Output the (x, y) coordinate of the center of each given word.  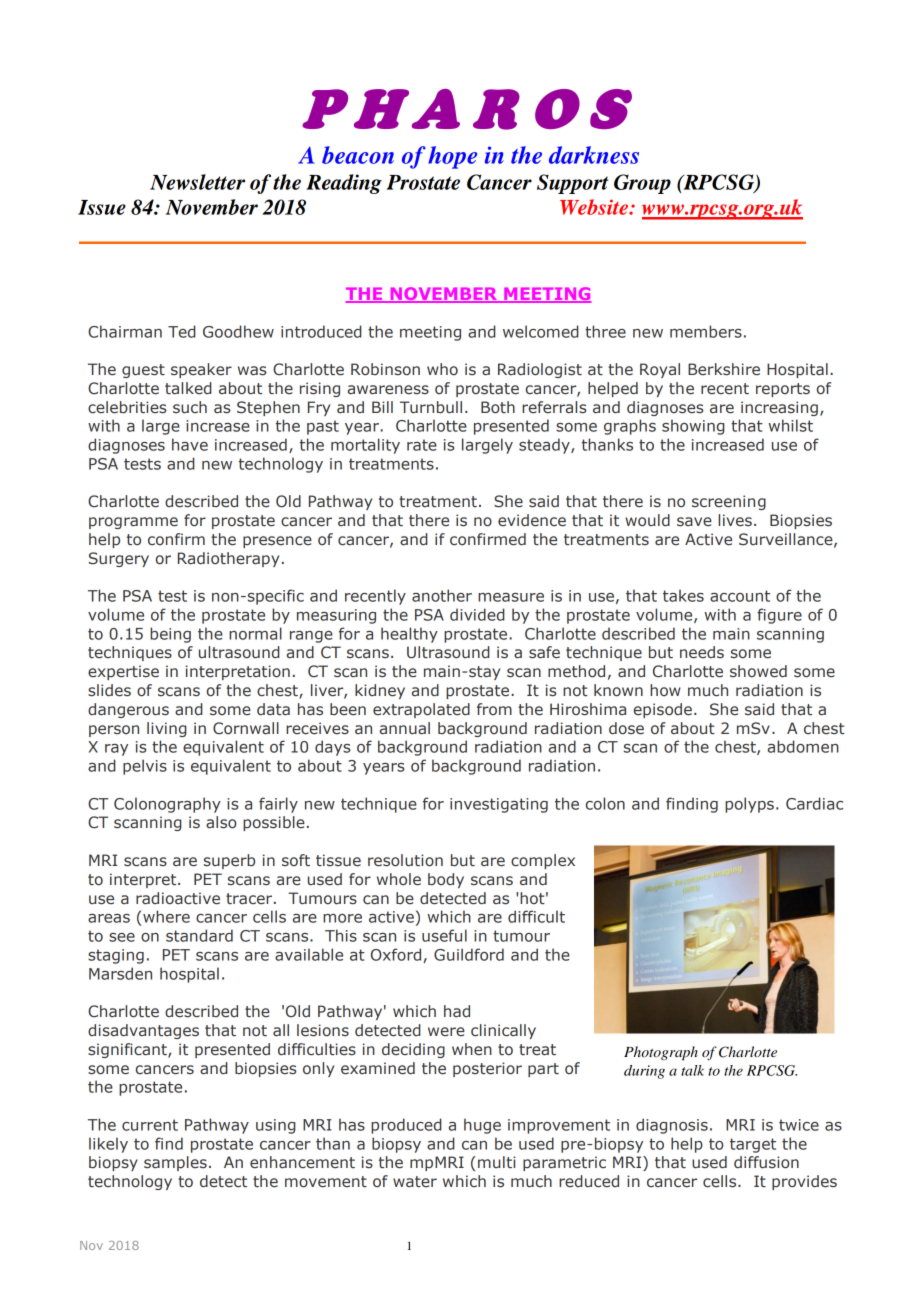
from (494, 709)
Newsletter (197, 182)
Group (642, 184)
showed (758, 671)
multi (497, 1162)
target (753, 1145)
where (166, 916)
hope (452, 157)
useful (444, 935)
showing (693, 427)
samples (175, 1163)
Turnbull (431, 407)
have (190, 444)
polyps (749, 805)
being (170, 635)
